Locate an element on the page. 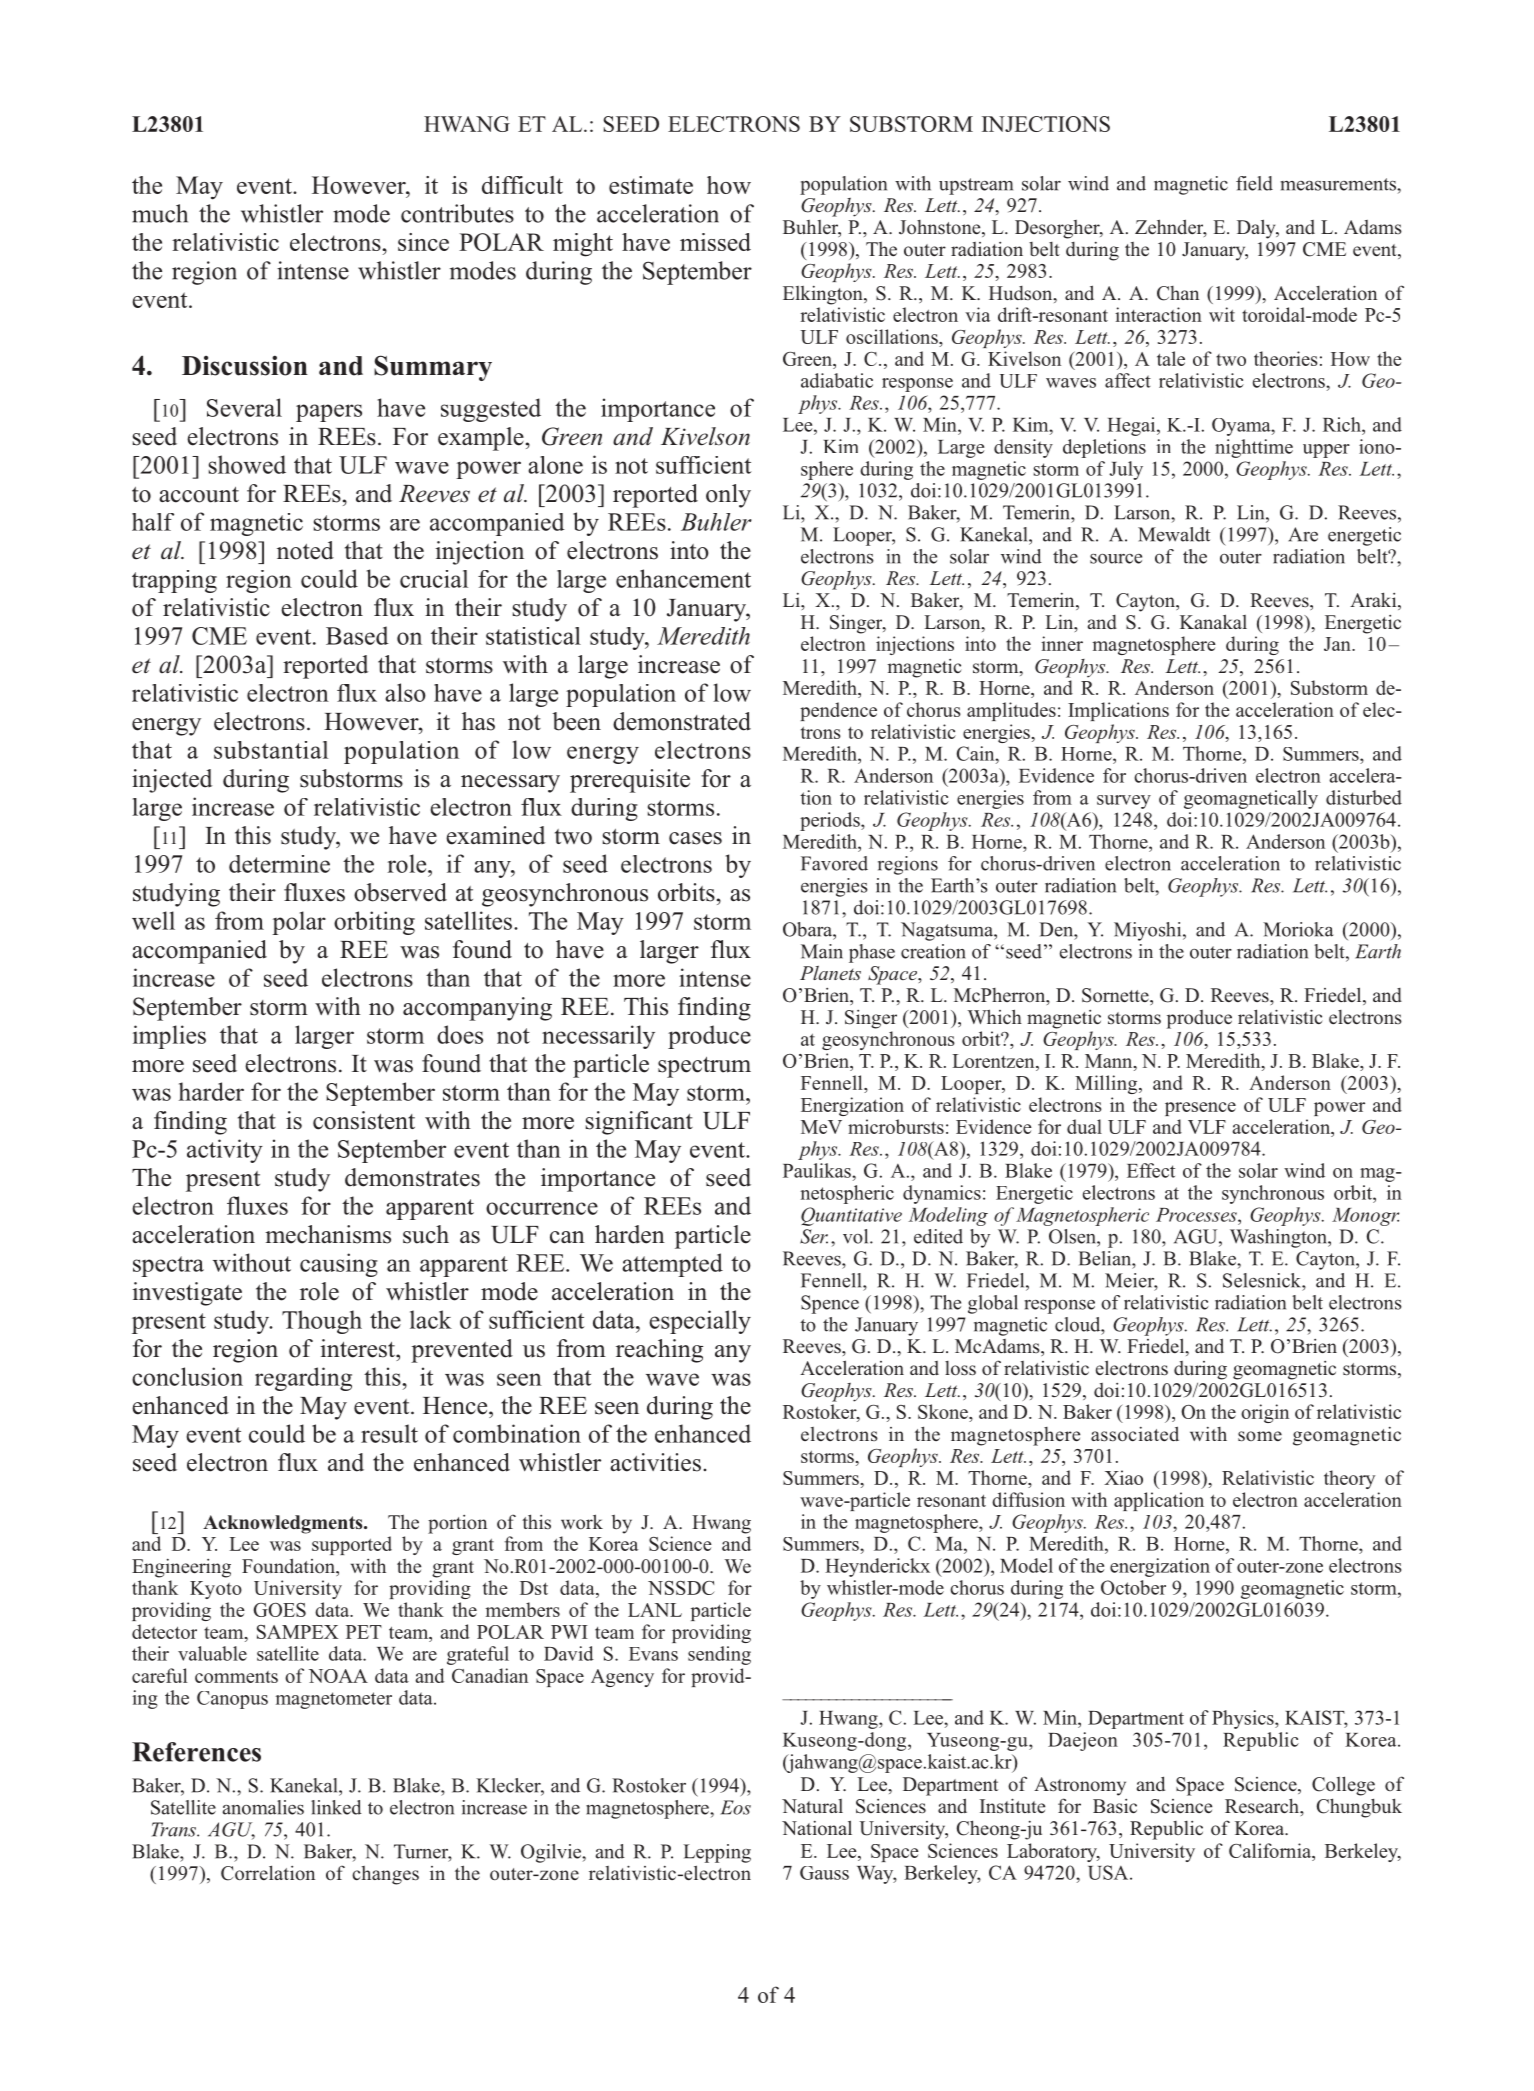 Image resolution: width=1534 pixels, height=2091 pixels. determine is located at coordinates (279, 864).
